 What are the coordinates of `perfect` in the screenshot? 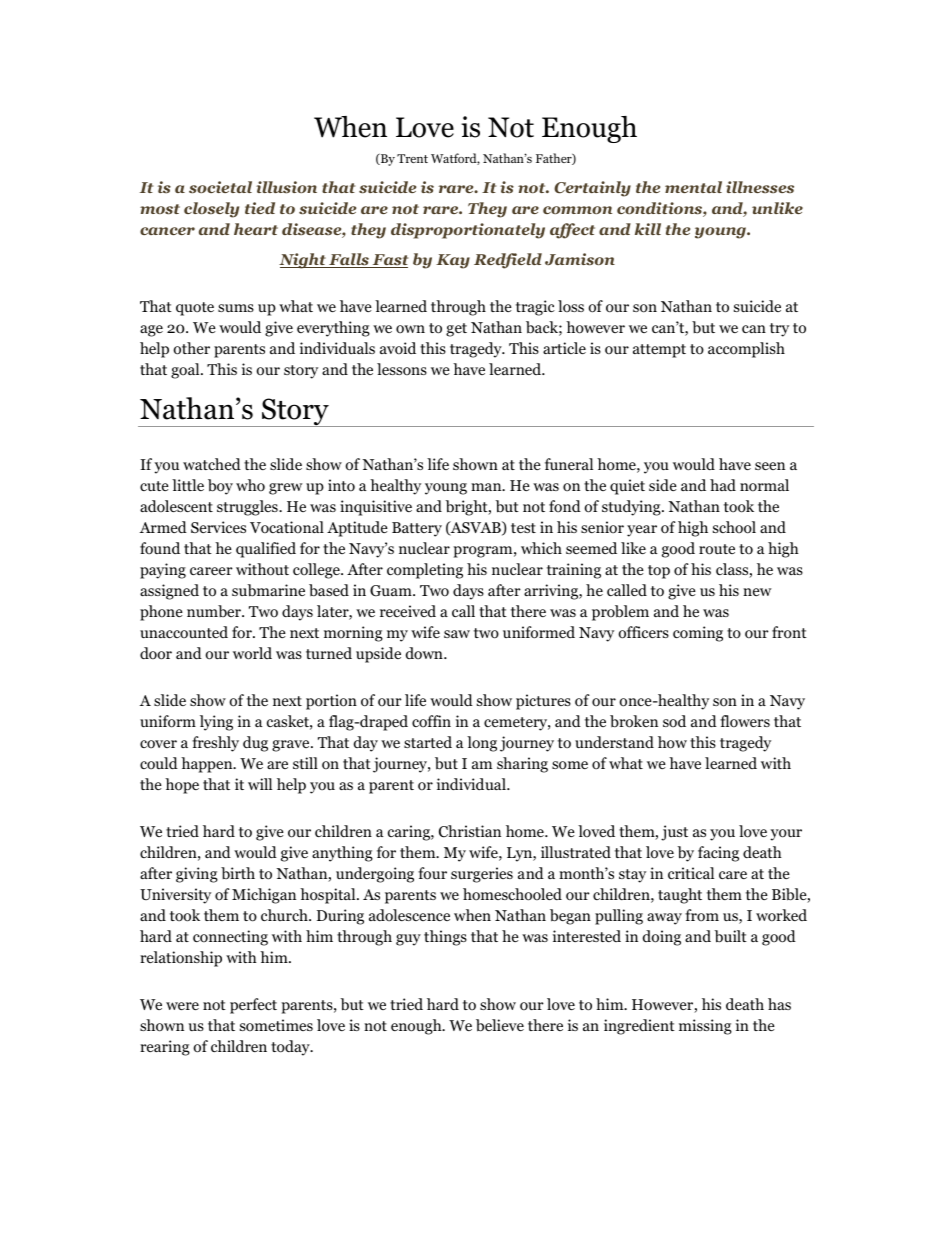 It's located at (253, 1006).
